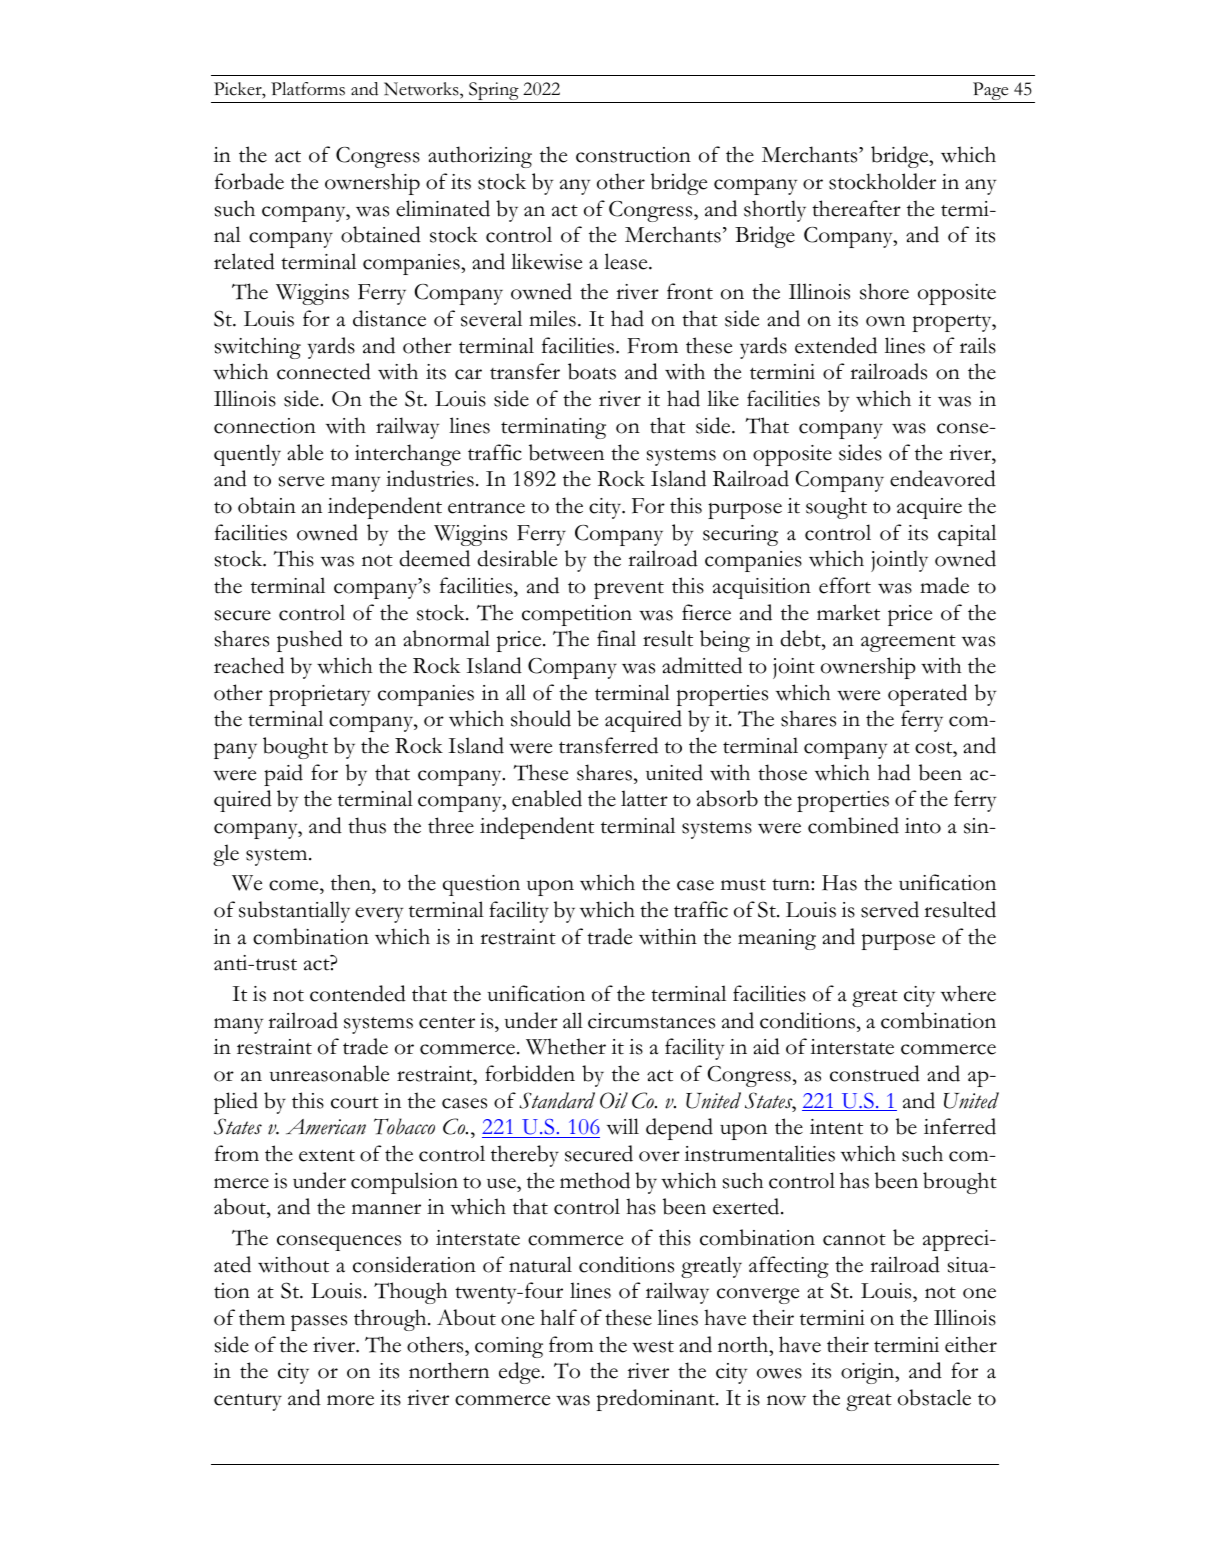 Image resolution: width=1210 pixels, height=1565 pixels. What do you see at coordinates (308, 89) in the screenshot?
I see `Platforms` at bounding box center [308, 89].
